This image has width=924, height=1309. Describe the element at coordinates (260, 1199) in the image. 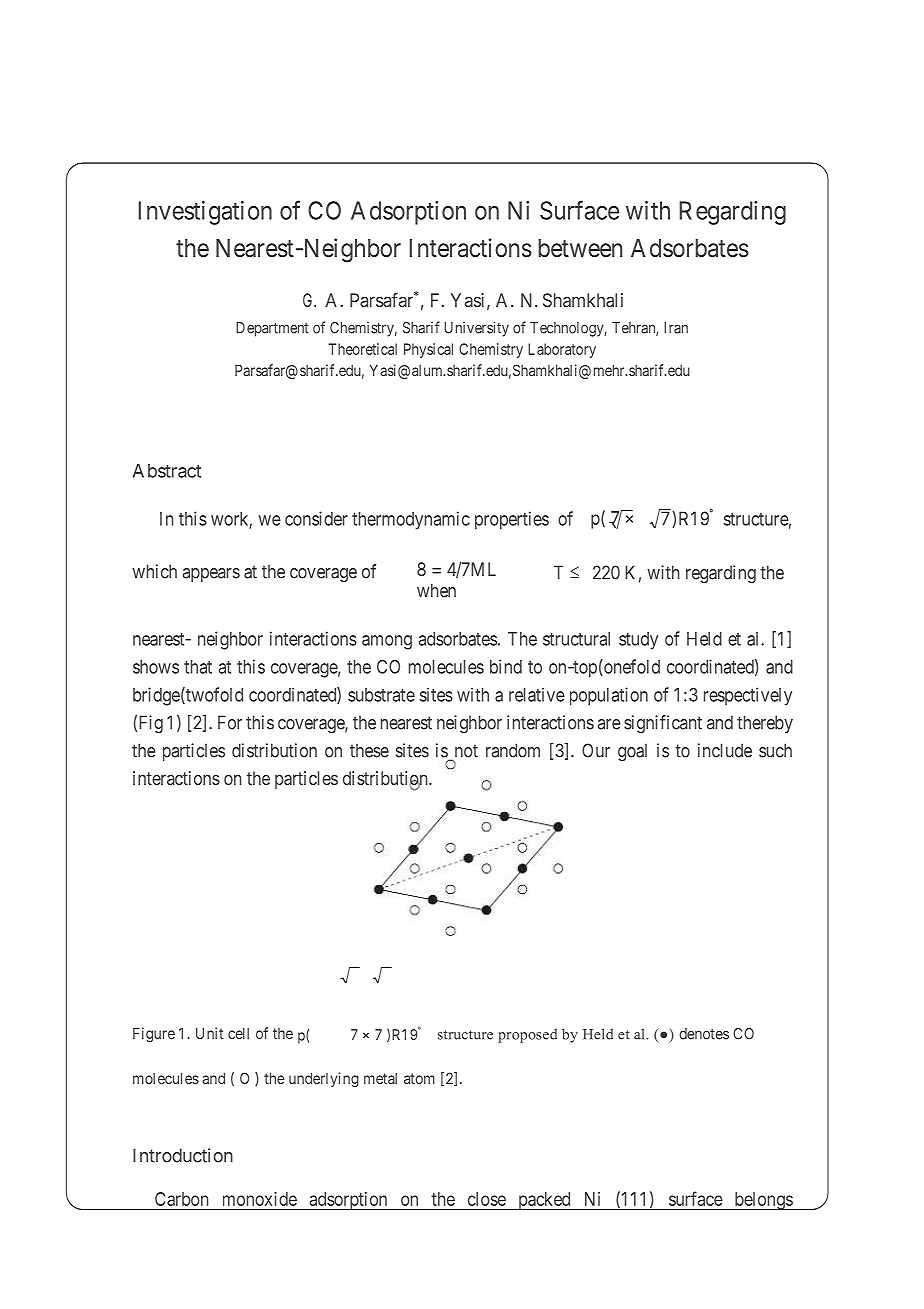

I see `monoxide` at that location.
